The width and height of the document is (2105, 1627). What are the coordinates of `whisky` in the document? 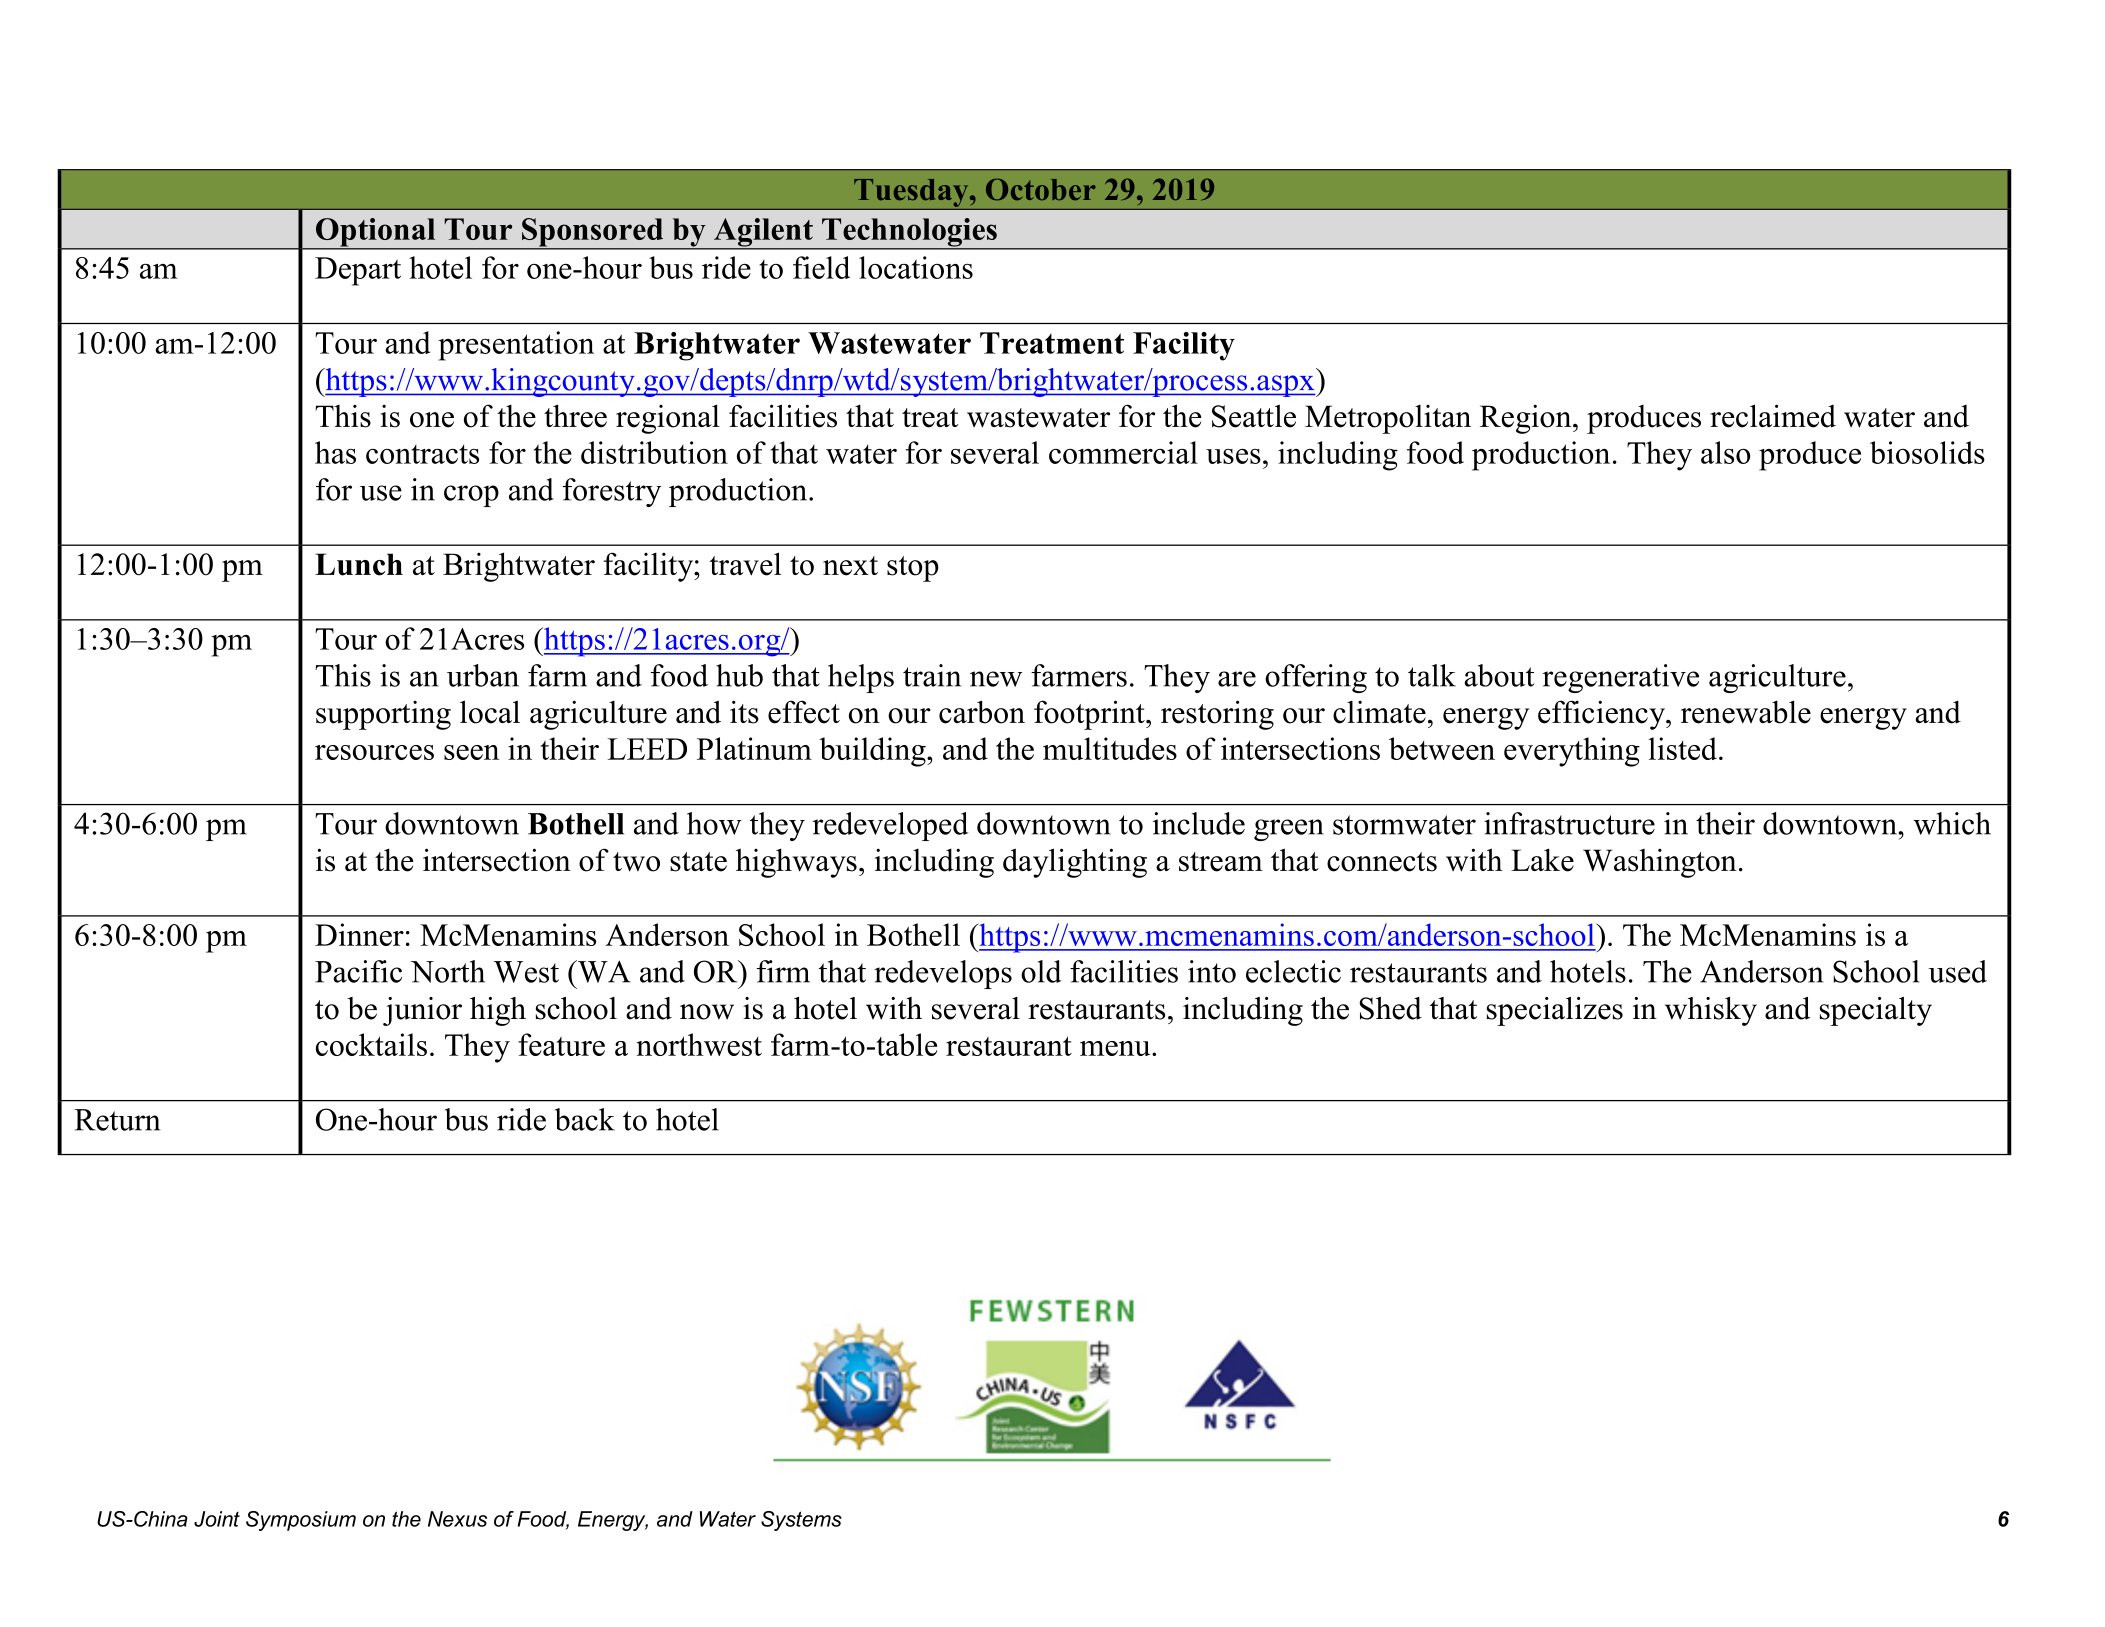 It's located at (1711, 1011).
